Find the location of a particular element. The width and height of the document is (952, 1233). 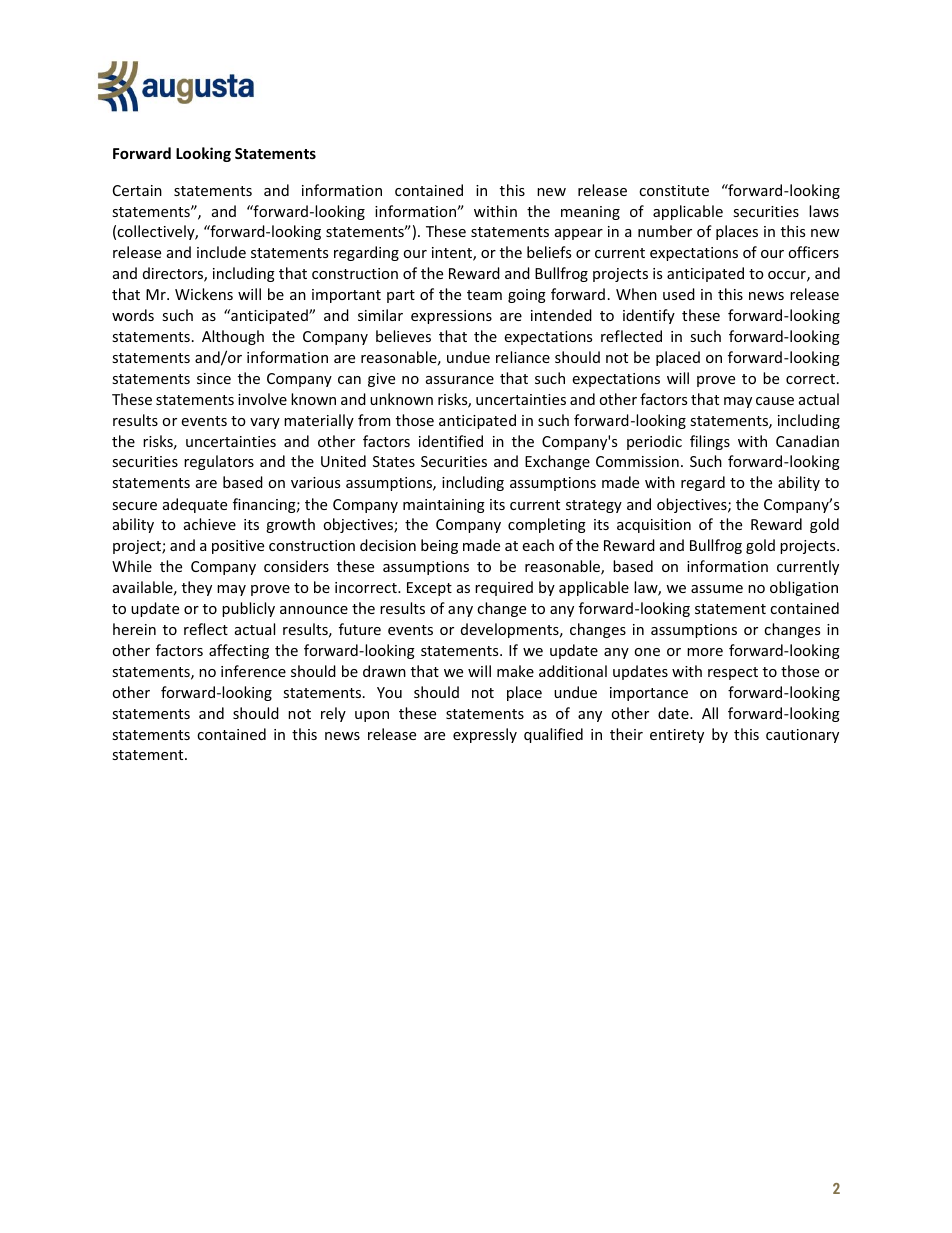

filings is located at coordinates (710, 442).
